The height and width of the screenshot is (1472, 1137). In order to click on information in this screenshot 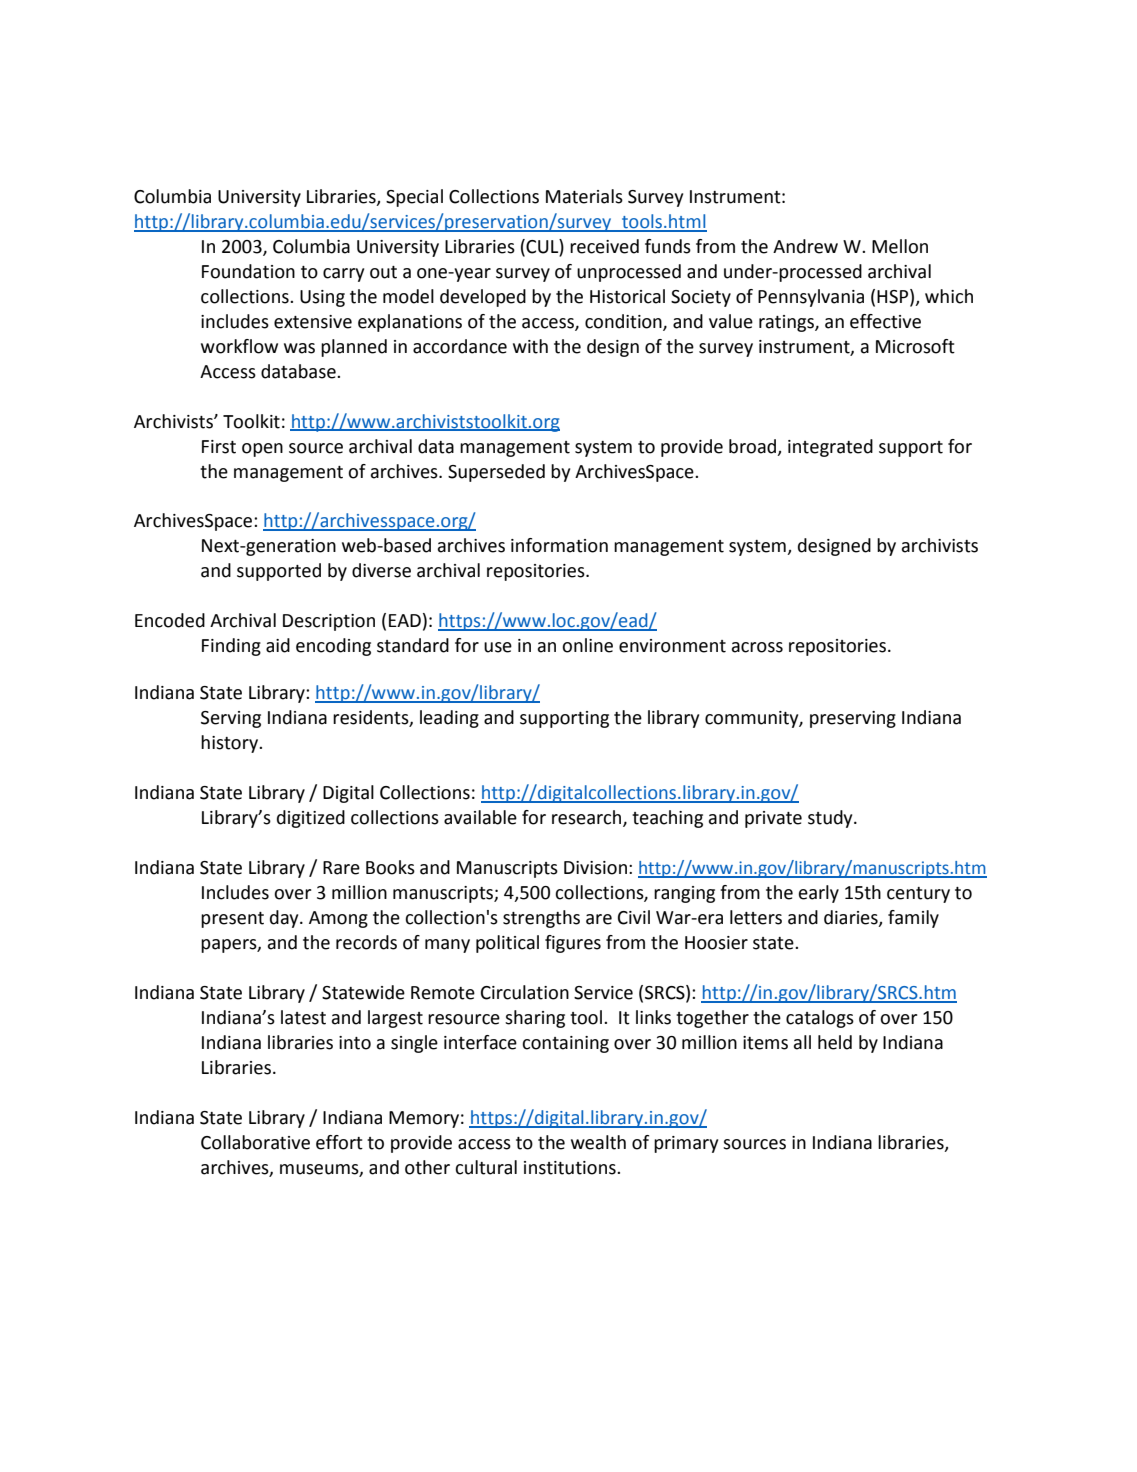, I will do `click(559, 545)`.
